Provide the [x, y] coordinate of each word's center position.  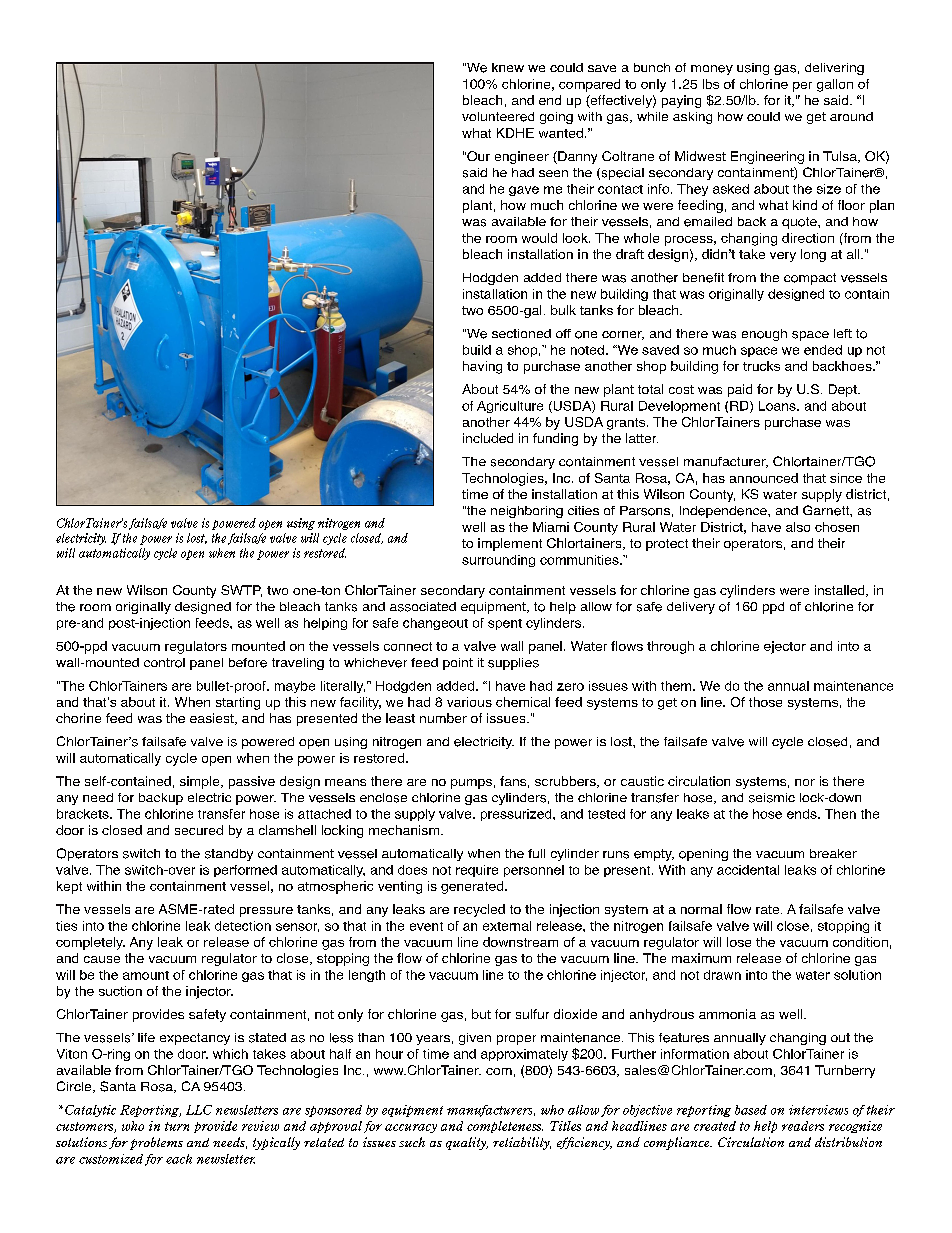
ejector [785, 647]
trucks [761, 366]
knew [508, 67]
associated [423, 607]
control [164, 663]
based [751, 1110]
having [482, 367]
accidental [748, 870]
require [477, 871]
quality [467, 1143]
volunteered [498, 117]
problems [156, 1143]
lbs [711, 84]
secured [199, 830]
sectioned [521, 333]
